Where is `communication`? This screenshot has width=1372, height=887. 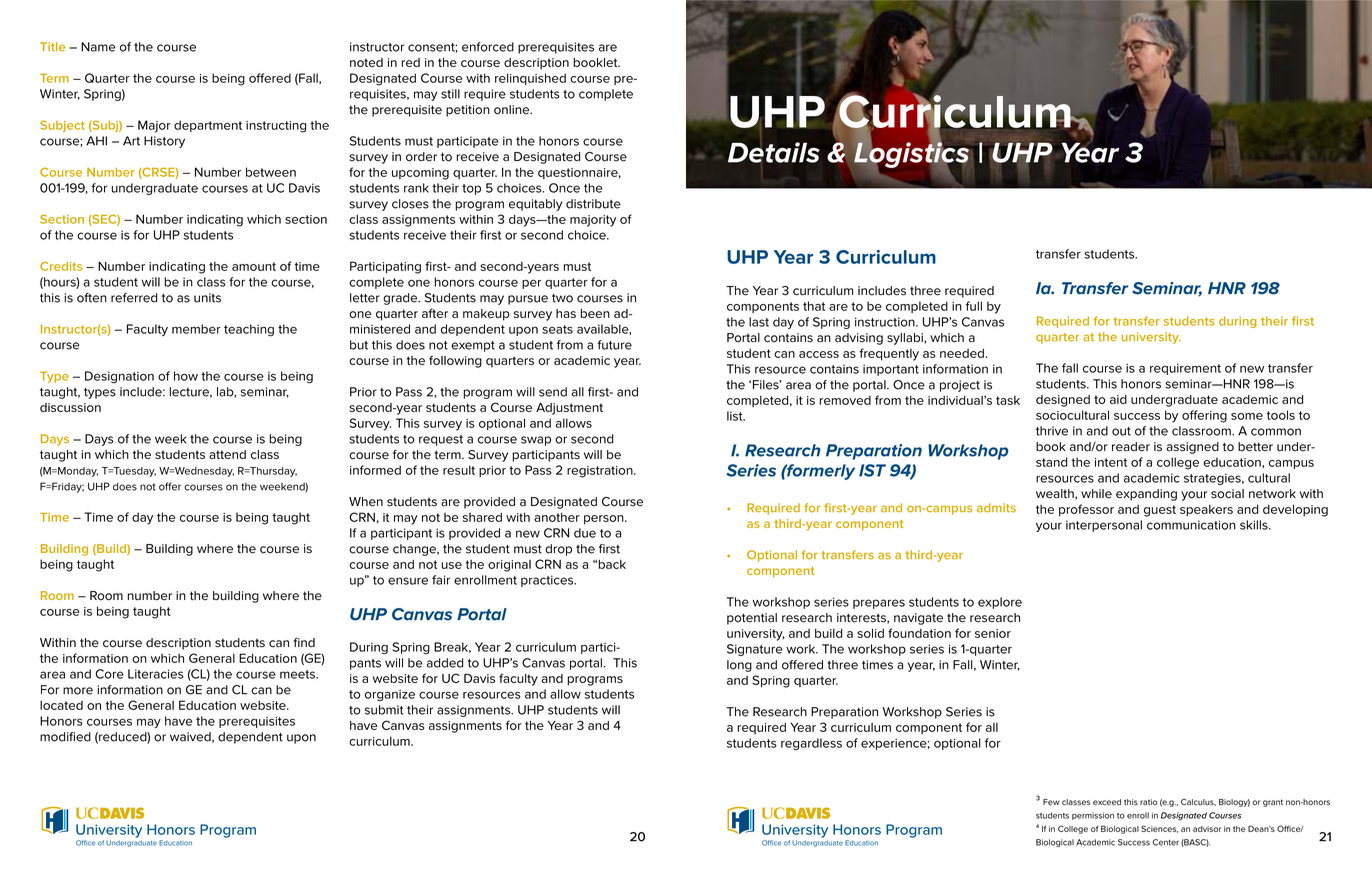
communication is located at coordinates (1191, 525).
